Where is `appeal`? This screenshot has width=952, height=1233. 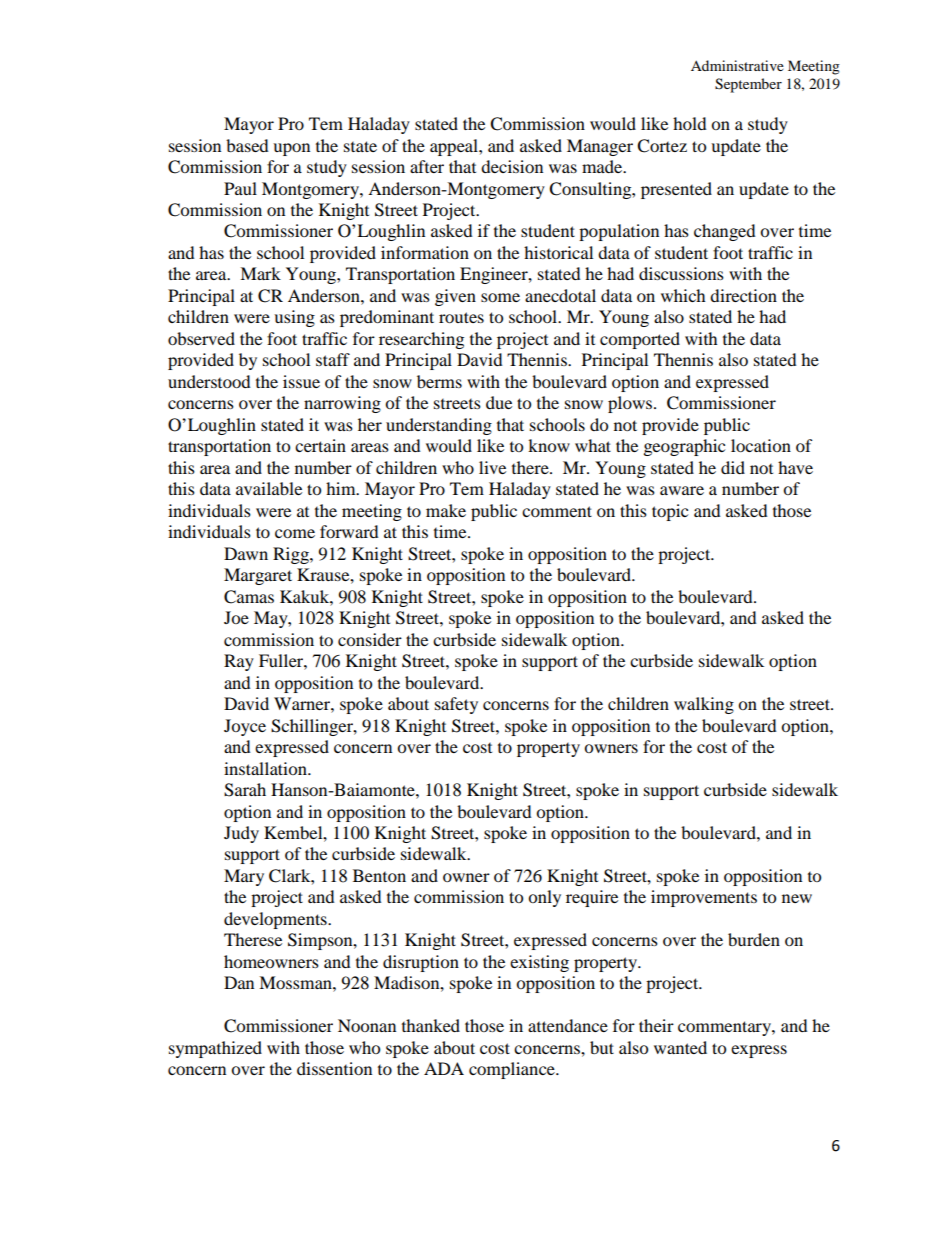
appeal is located at coordinates (455, 147).
